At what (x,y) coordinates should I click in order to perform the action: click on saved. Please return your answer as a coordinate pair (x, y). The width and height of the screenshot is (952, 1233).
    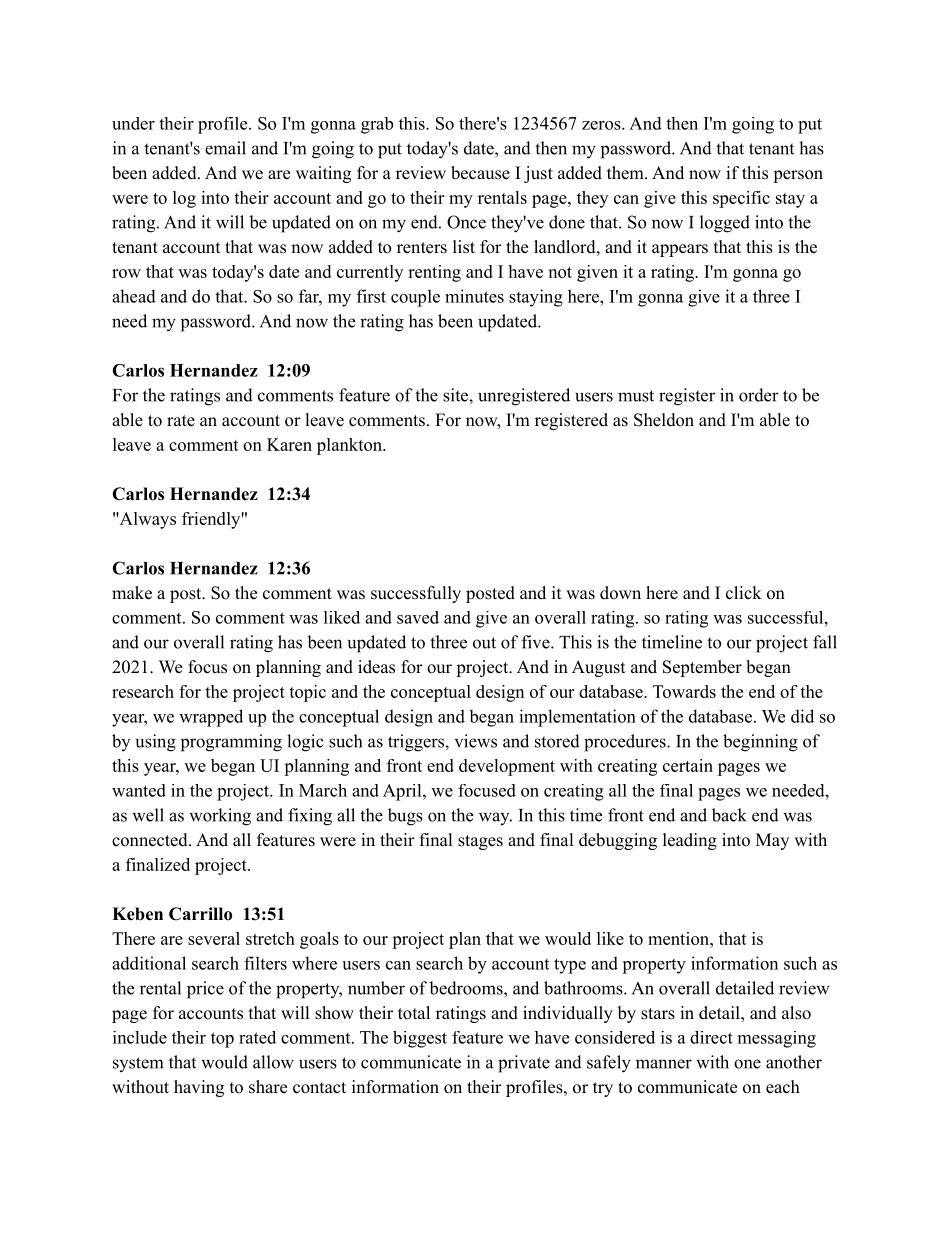
    Looking at the image, I should click on (418, 617).
